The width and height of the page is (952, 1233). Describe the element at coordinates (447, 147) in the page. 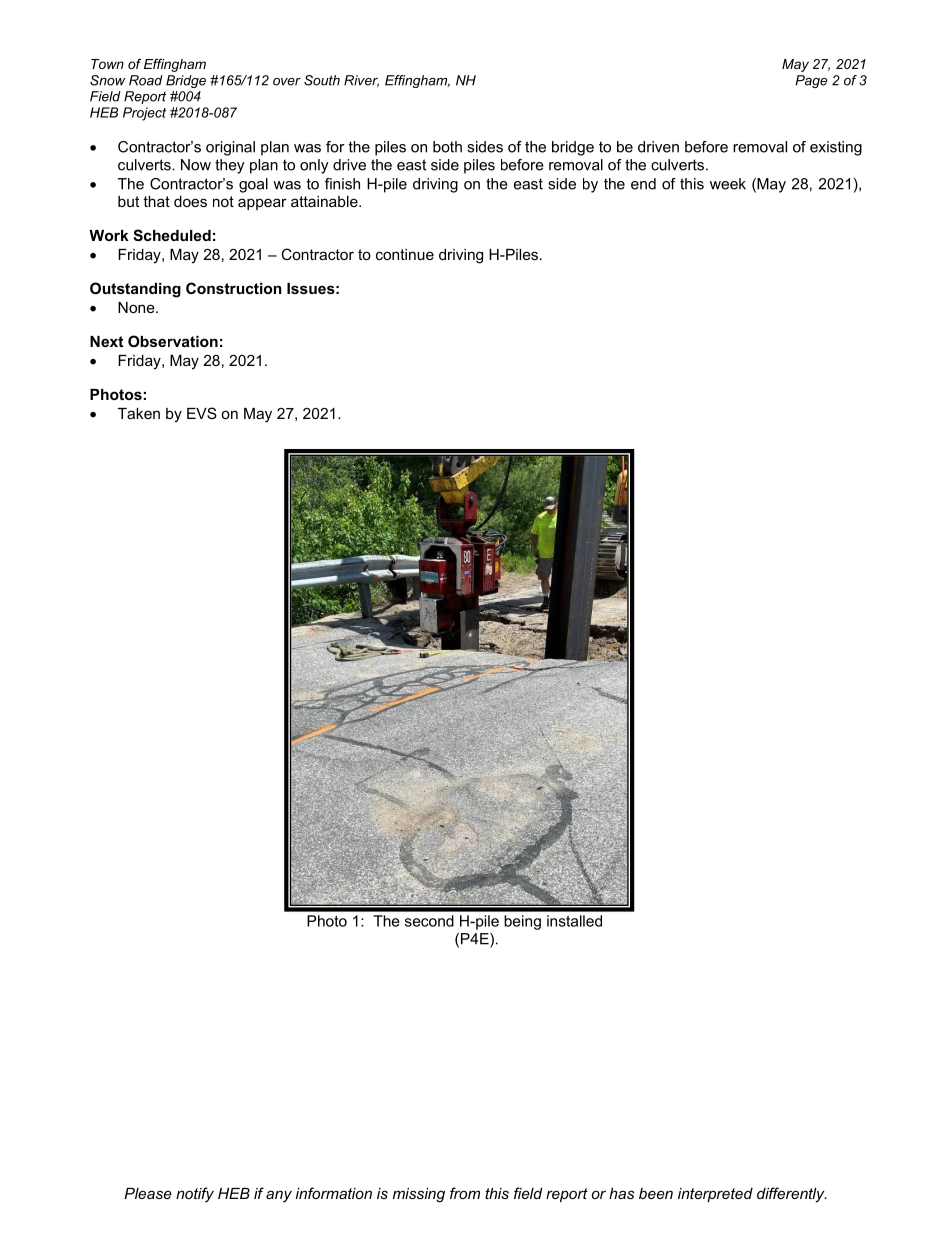

I see `both` at that location.
